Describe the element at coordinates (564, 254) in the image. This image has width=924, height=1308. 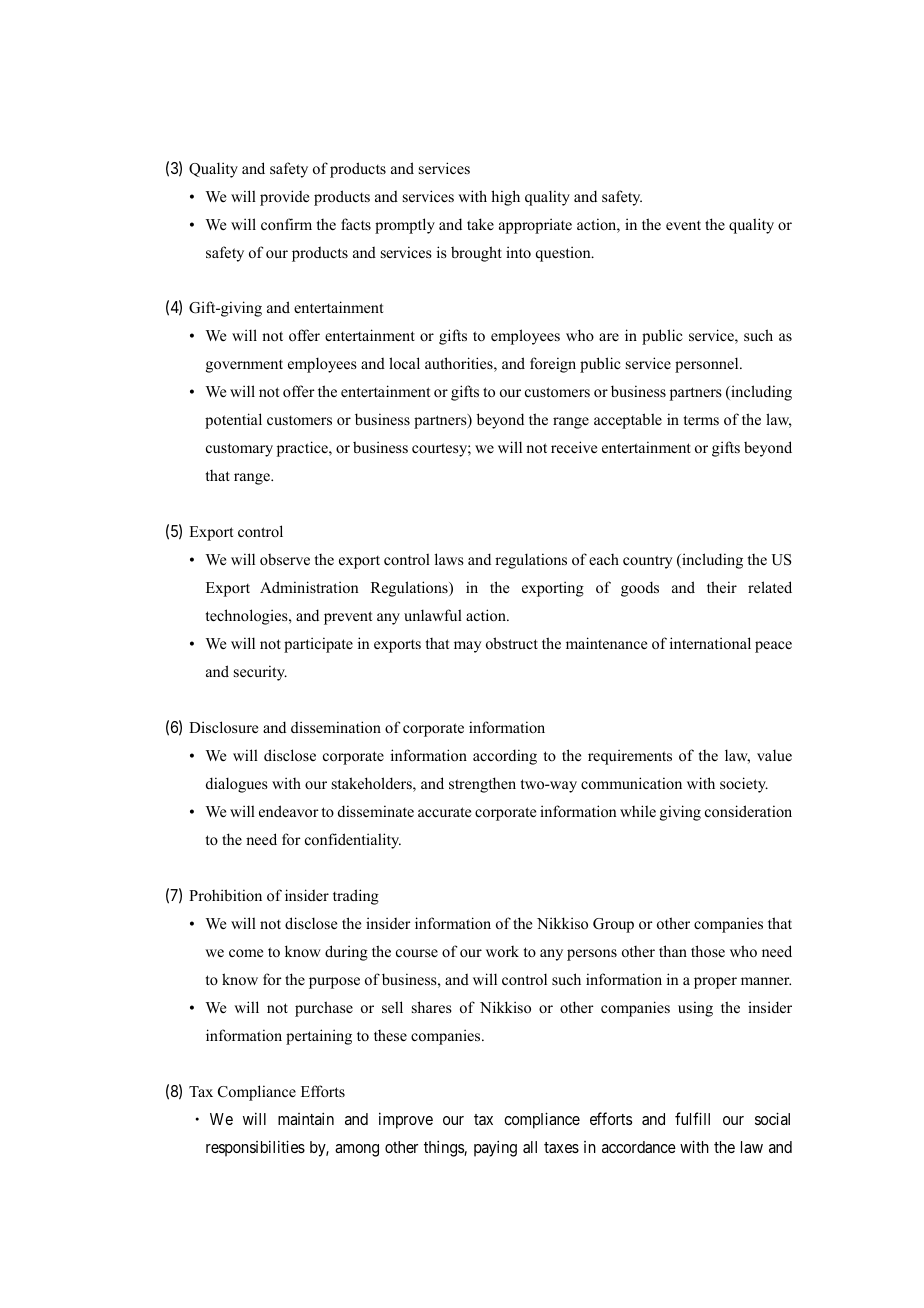
I see `question` at that location.
